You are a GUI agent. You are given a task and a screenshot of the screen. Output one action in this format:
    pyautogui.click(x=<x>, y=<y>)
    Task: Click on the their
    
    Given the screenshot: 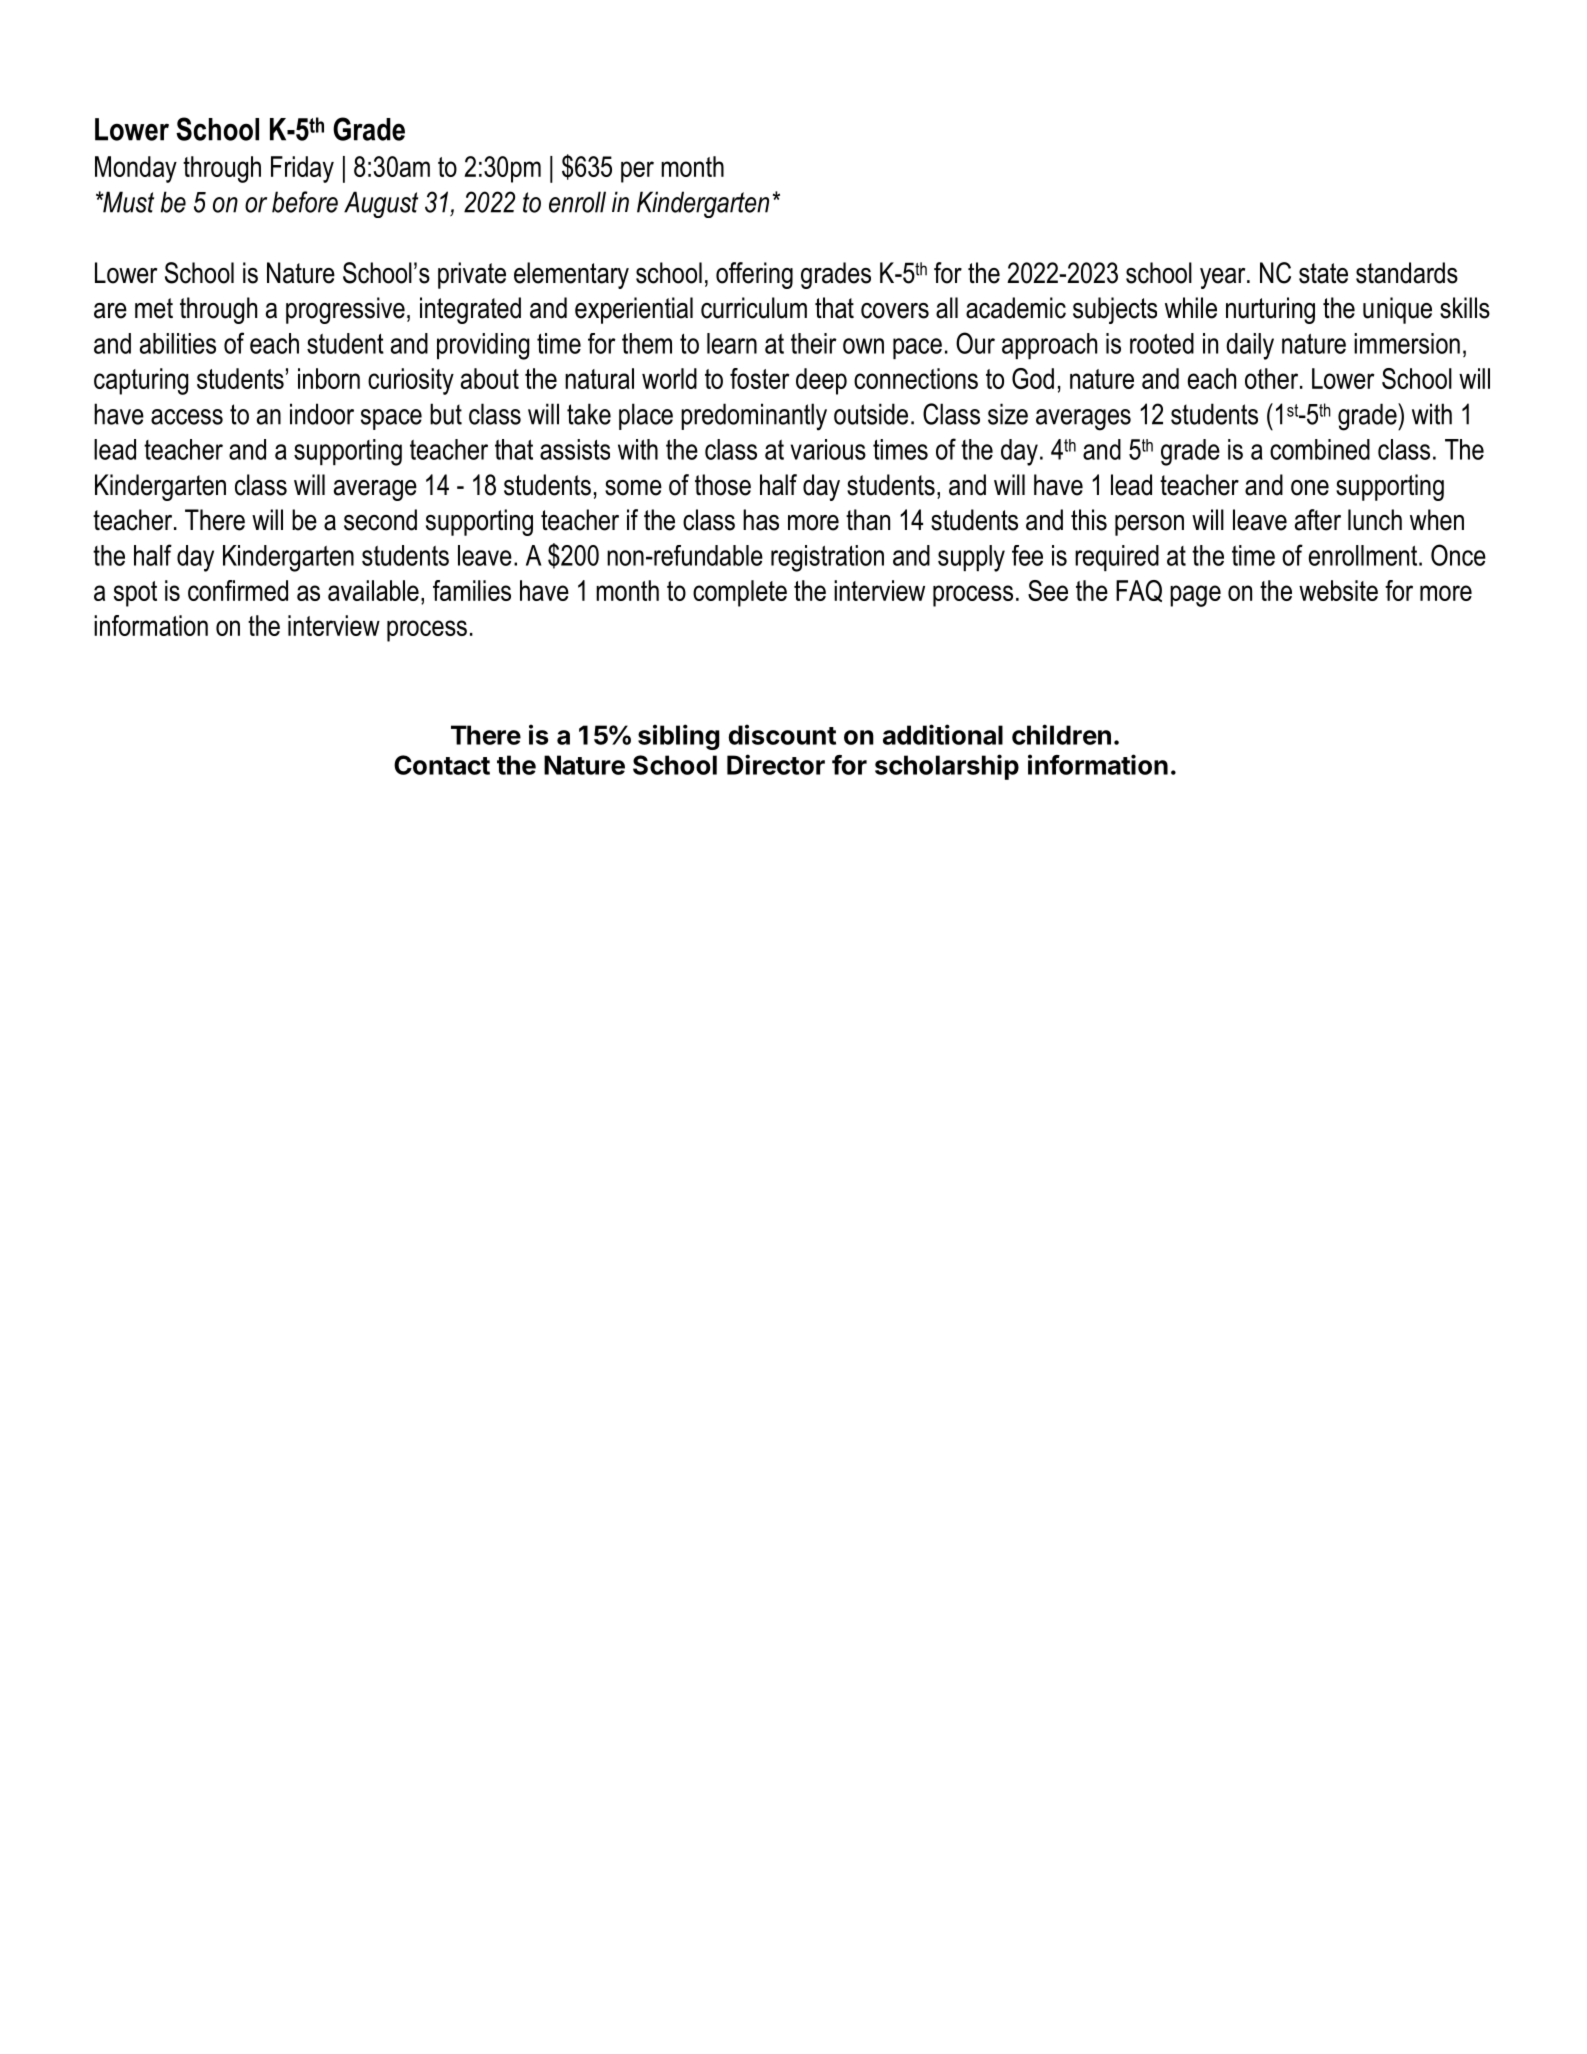 What is the action you would take?
    pyautogui.click(x=814, y=343)
